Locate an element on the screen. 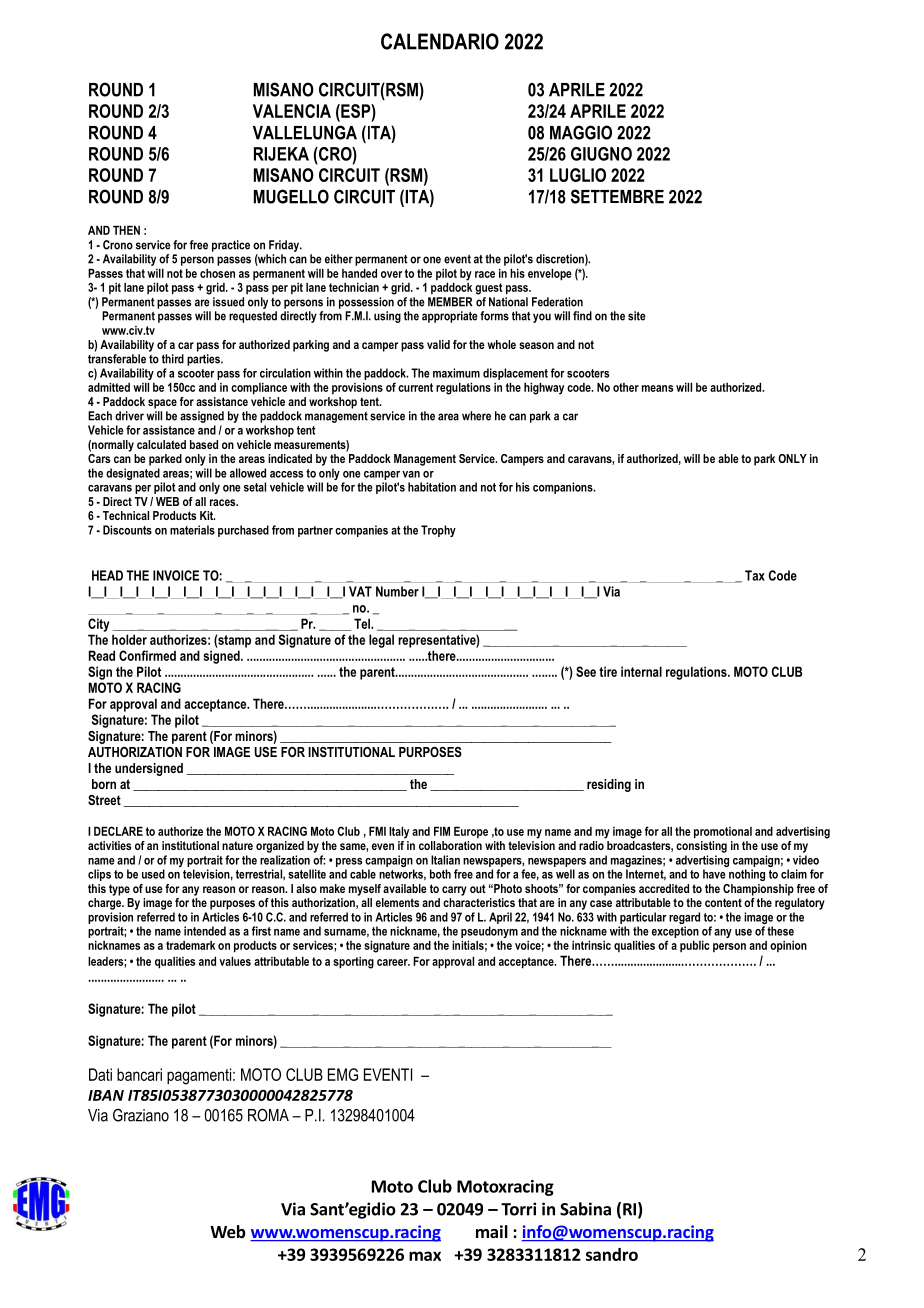  sandro is located at coordinates (612, 1254).
